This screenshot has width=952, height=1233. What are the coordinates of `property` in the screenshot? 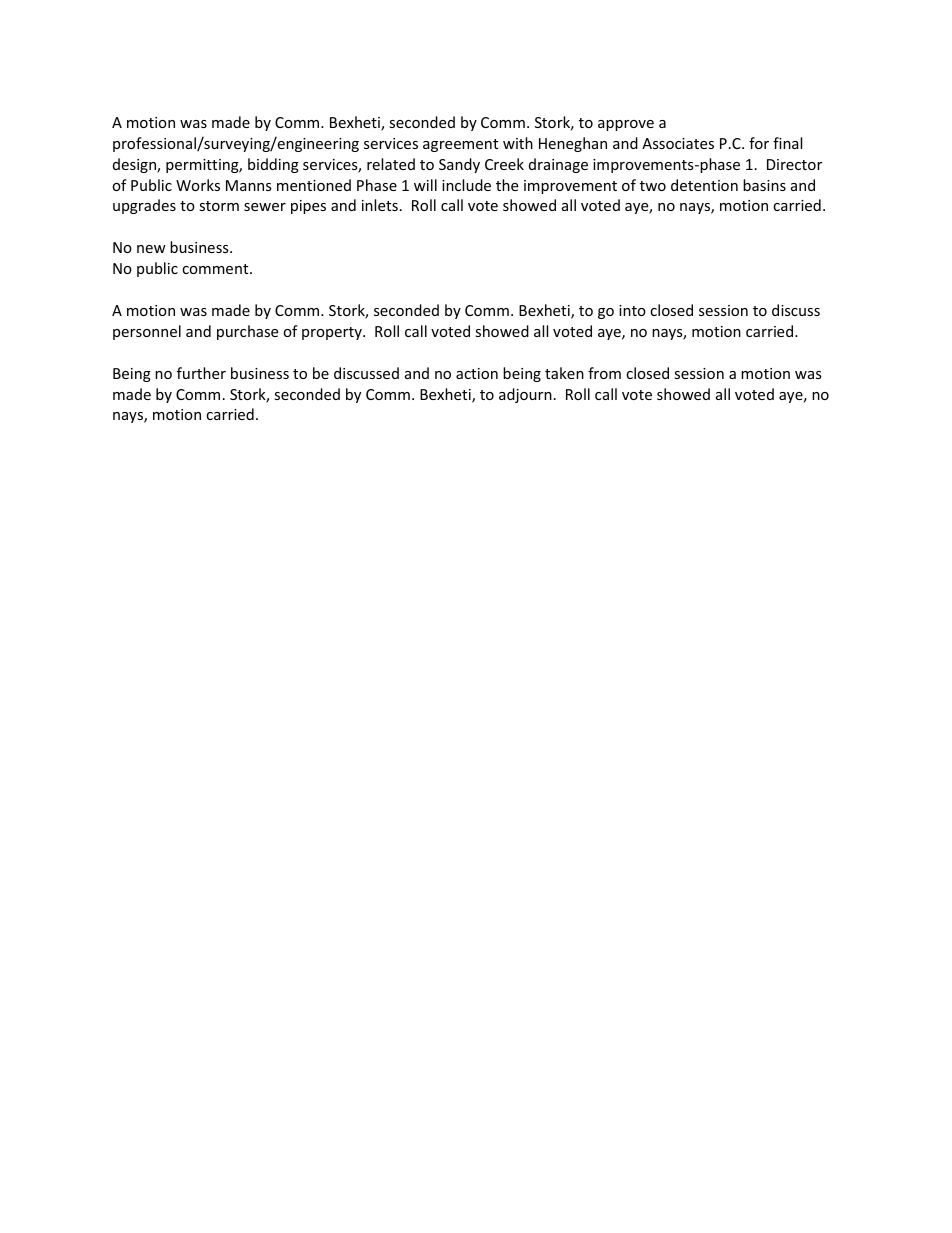 It's located at (333, 333).
